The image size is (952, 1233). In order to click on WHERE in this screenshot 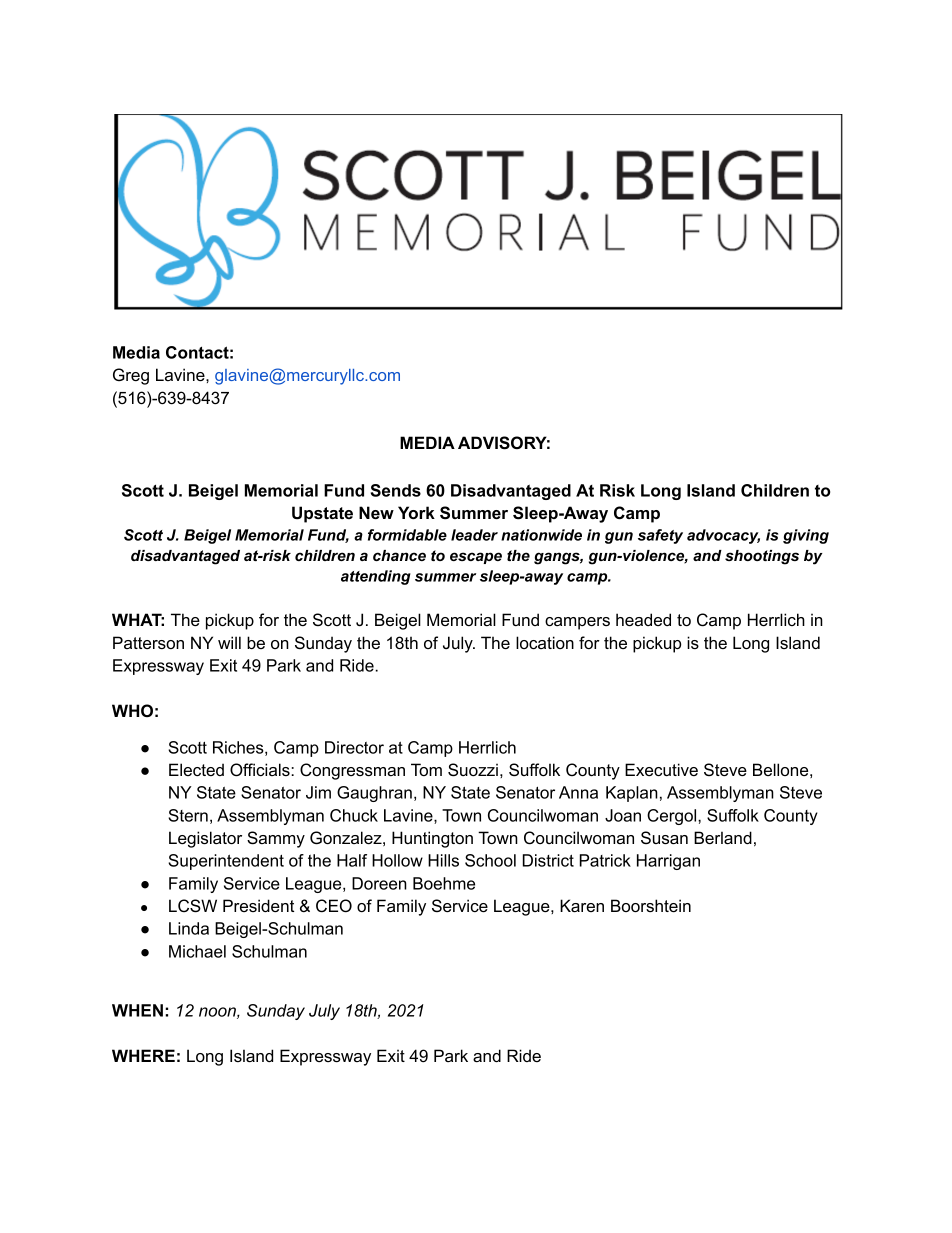, I will do `click(143, 1055)`.
